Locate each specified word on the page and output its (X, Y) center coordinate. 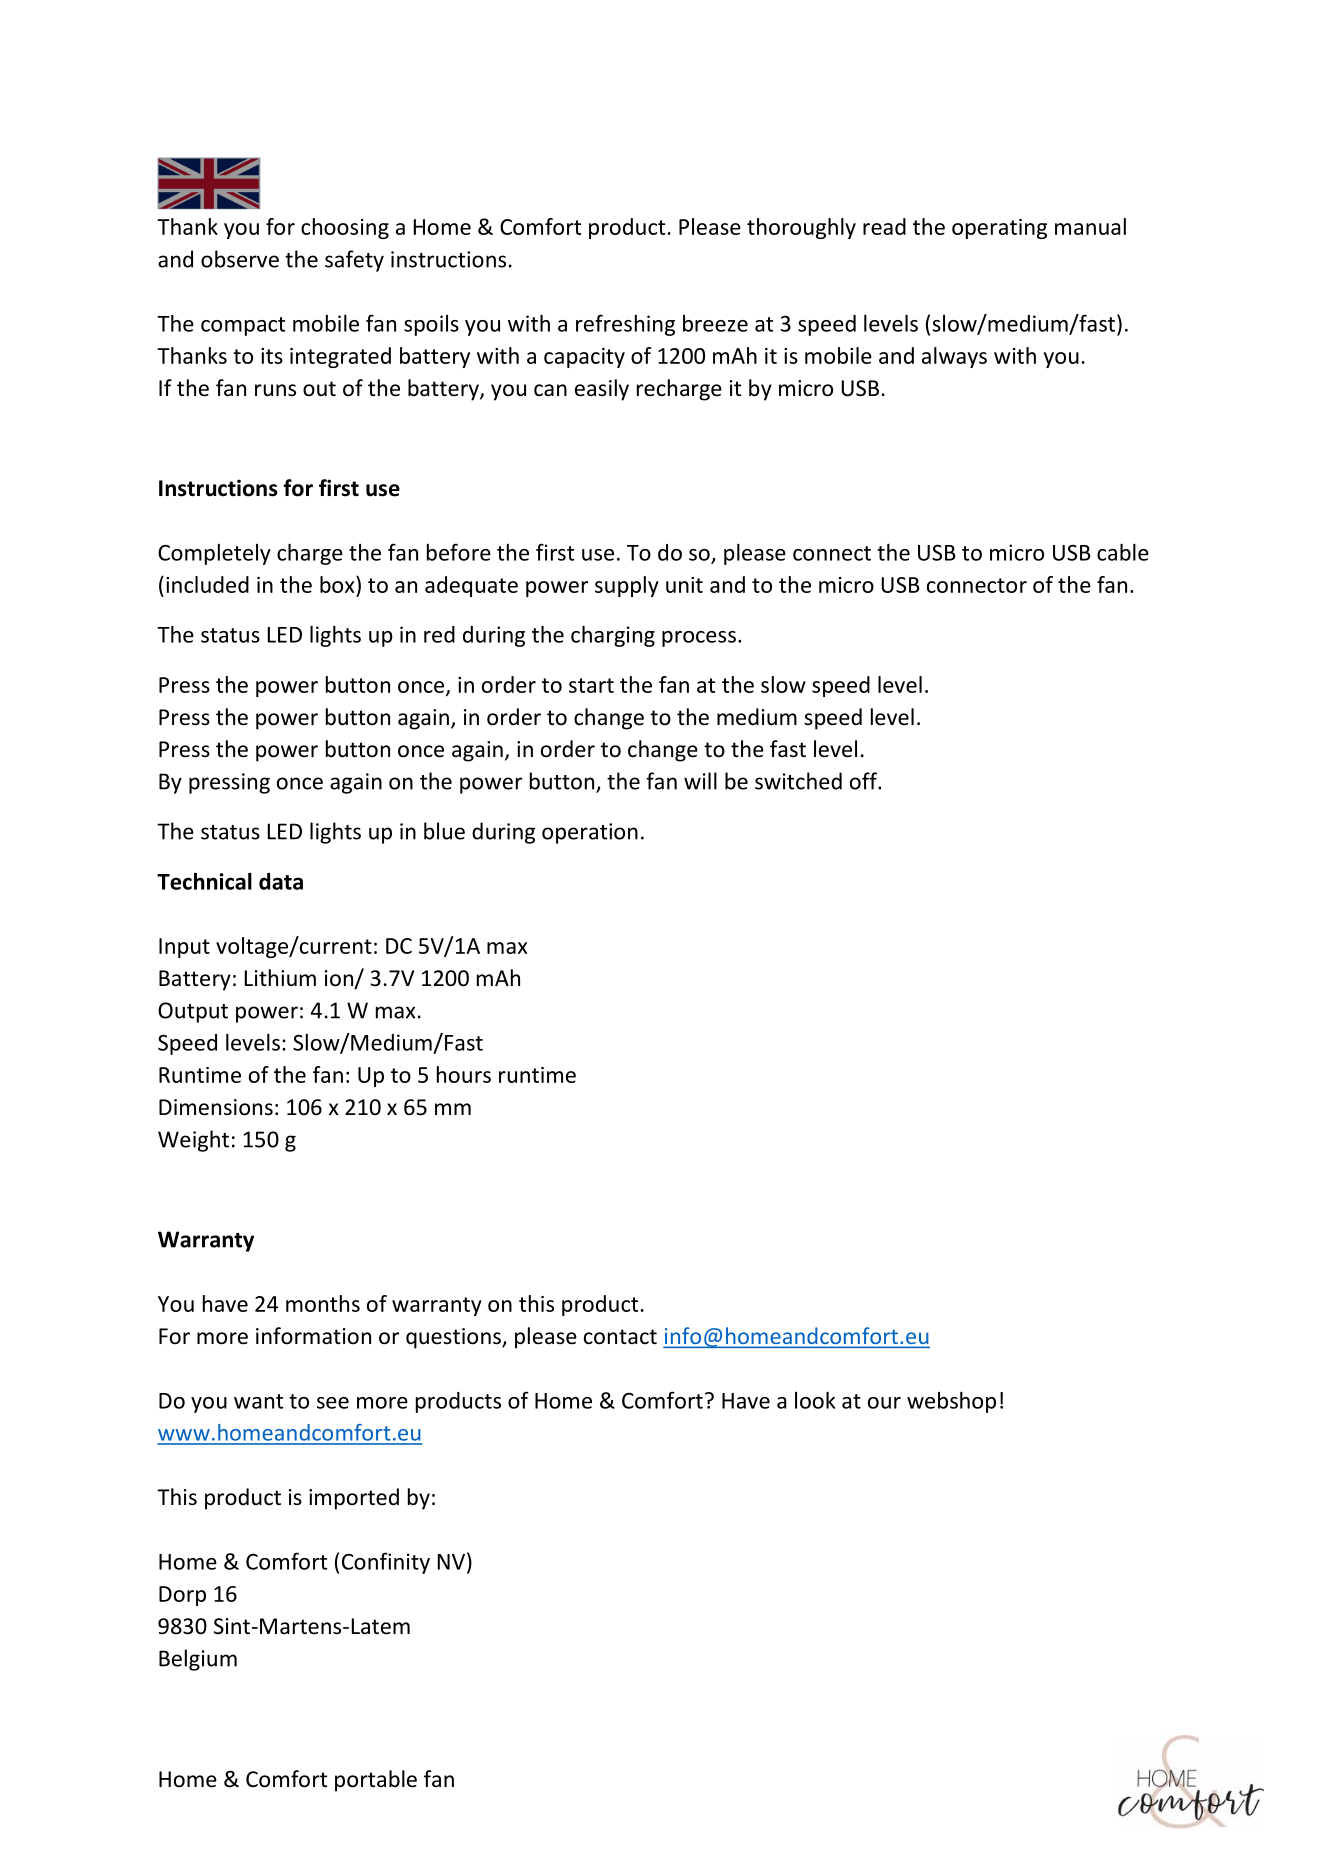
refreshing (625, 325)
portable (376, 1781)
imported (354, 1499)
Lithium (280, 977)
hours (464, 1074)
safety (354, 261)
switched (798, 781)
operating (999, 229)
